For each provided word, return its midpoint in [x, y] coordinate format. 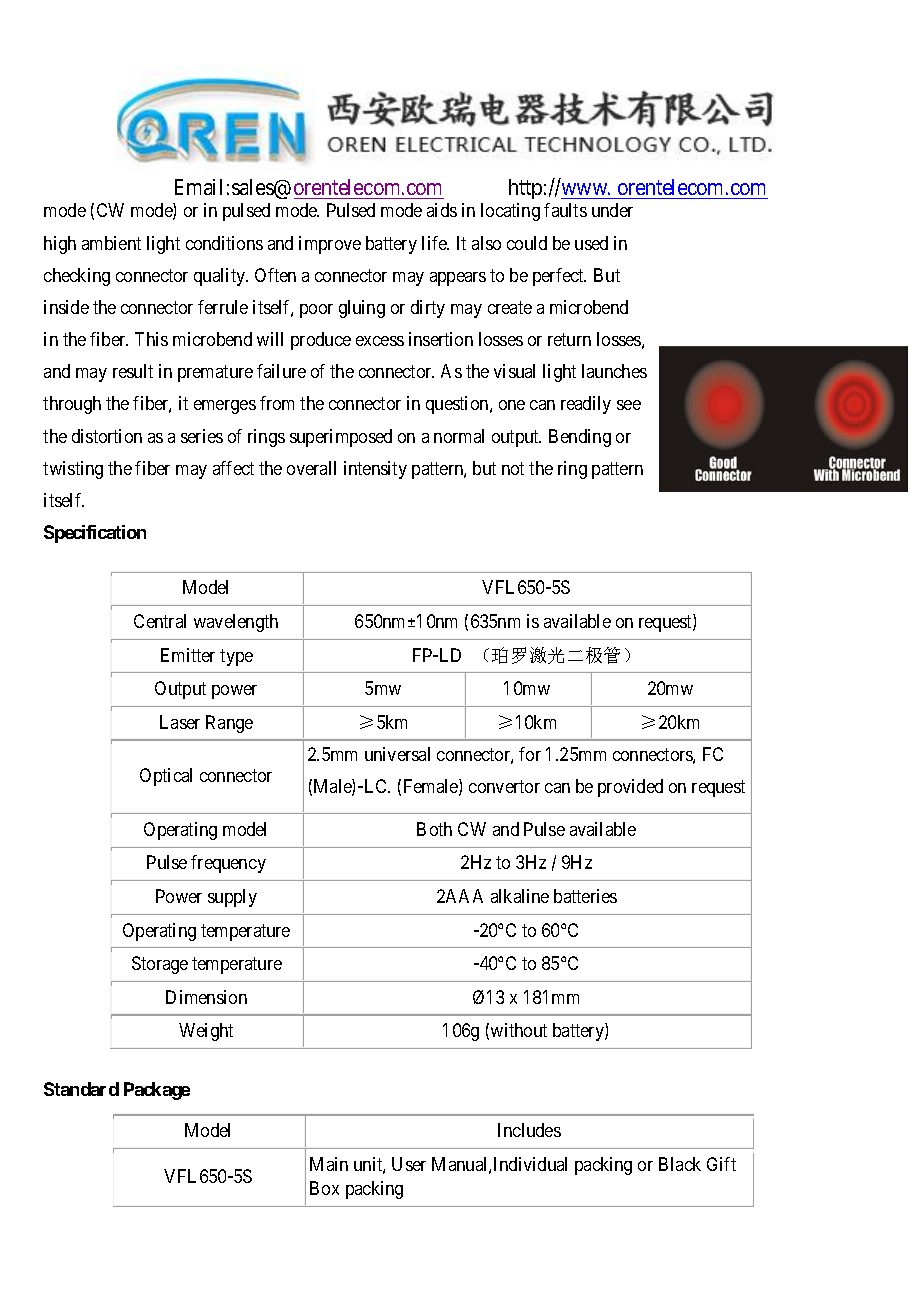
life [435, 243]
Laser [180, 722]
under [612, 210]
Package [157, 1091]
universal [397, 754]
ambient [111, 243]
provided [630, 788]
